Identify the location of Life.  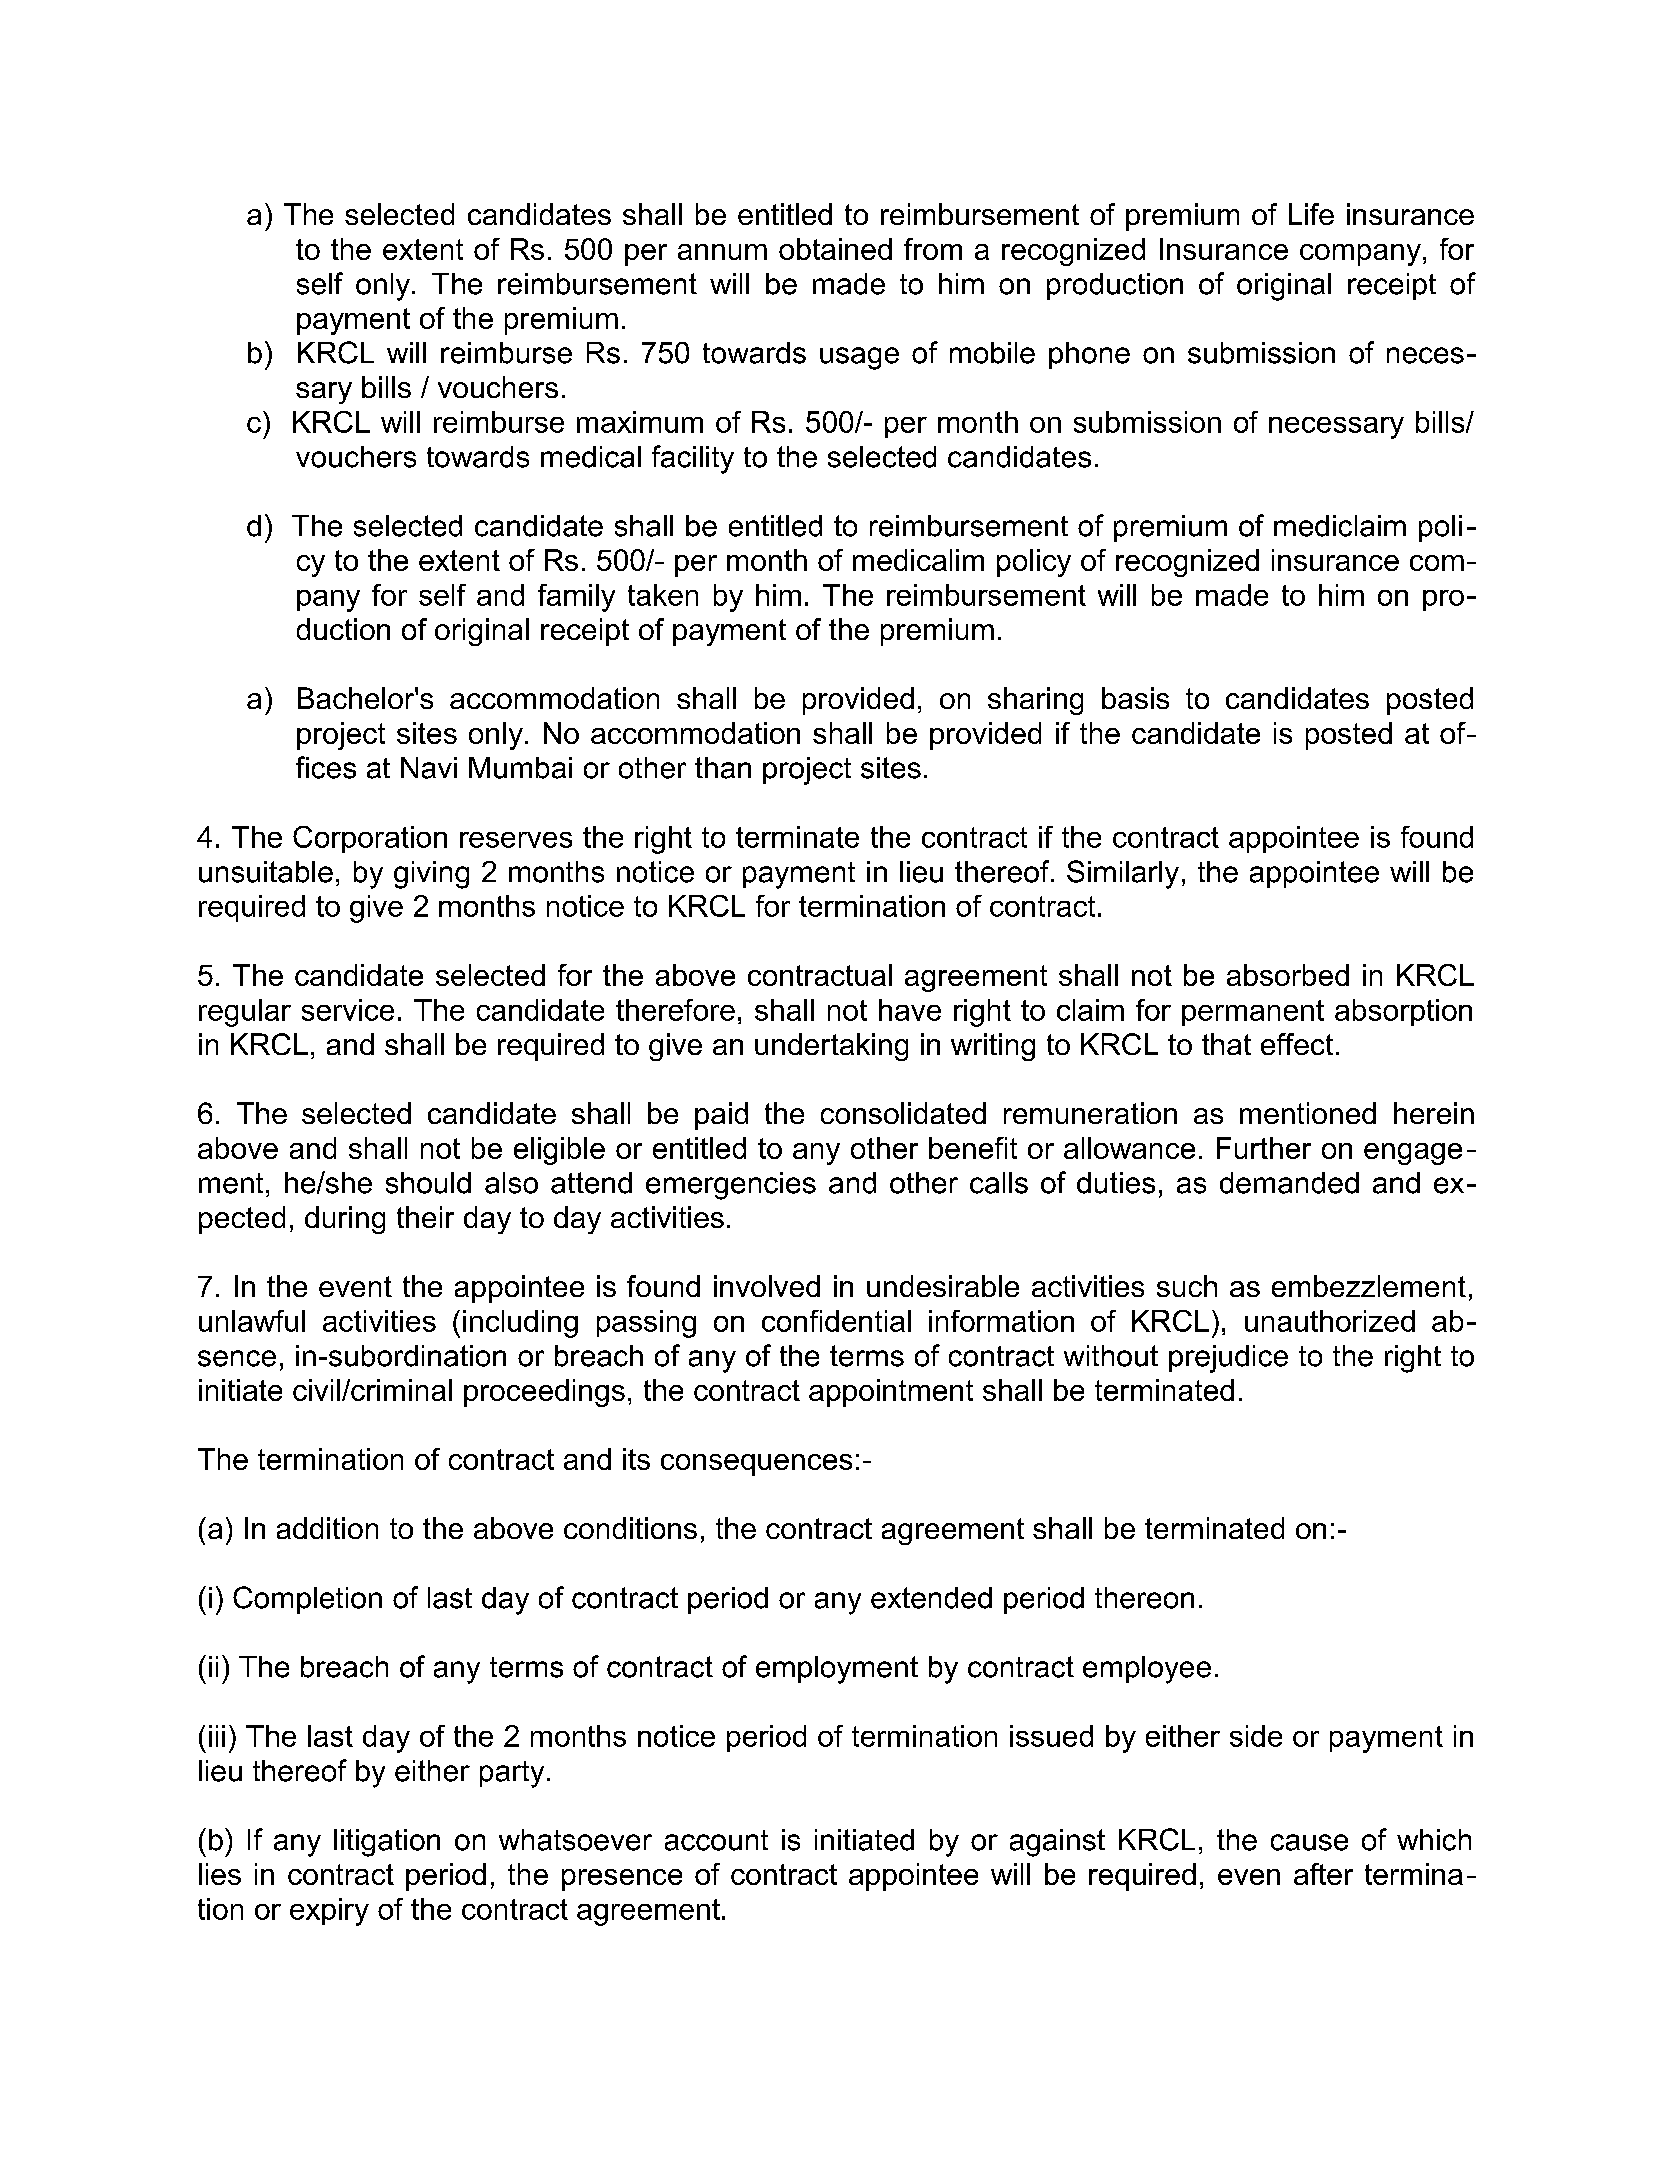
(1311, 214).
